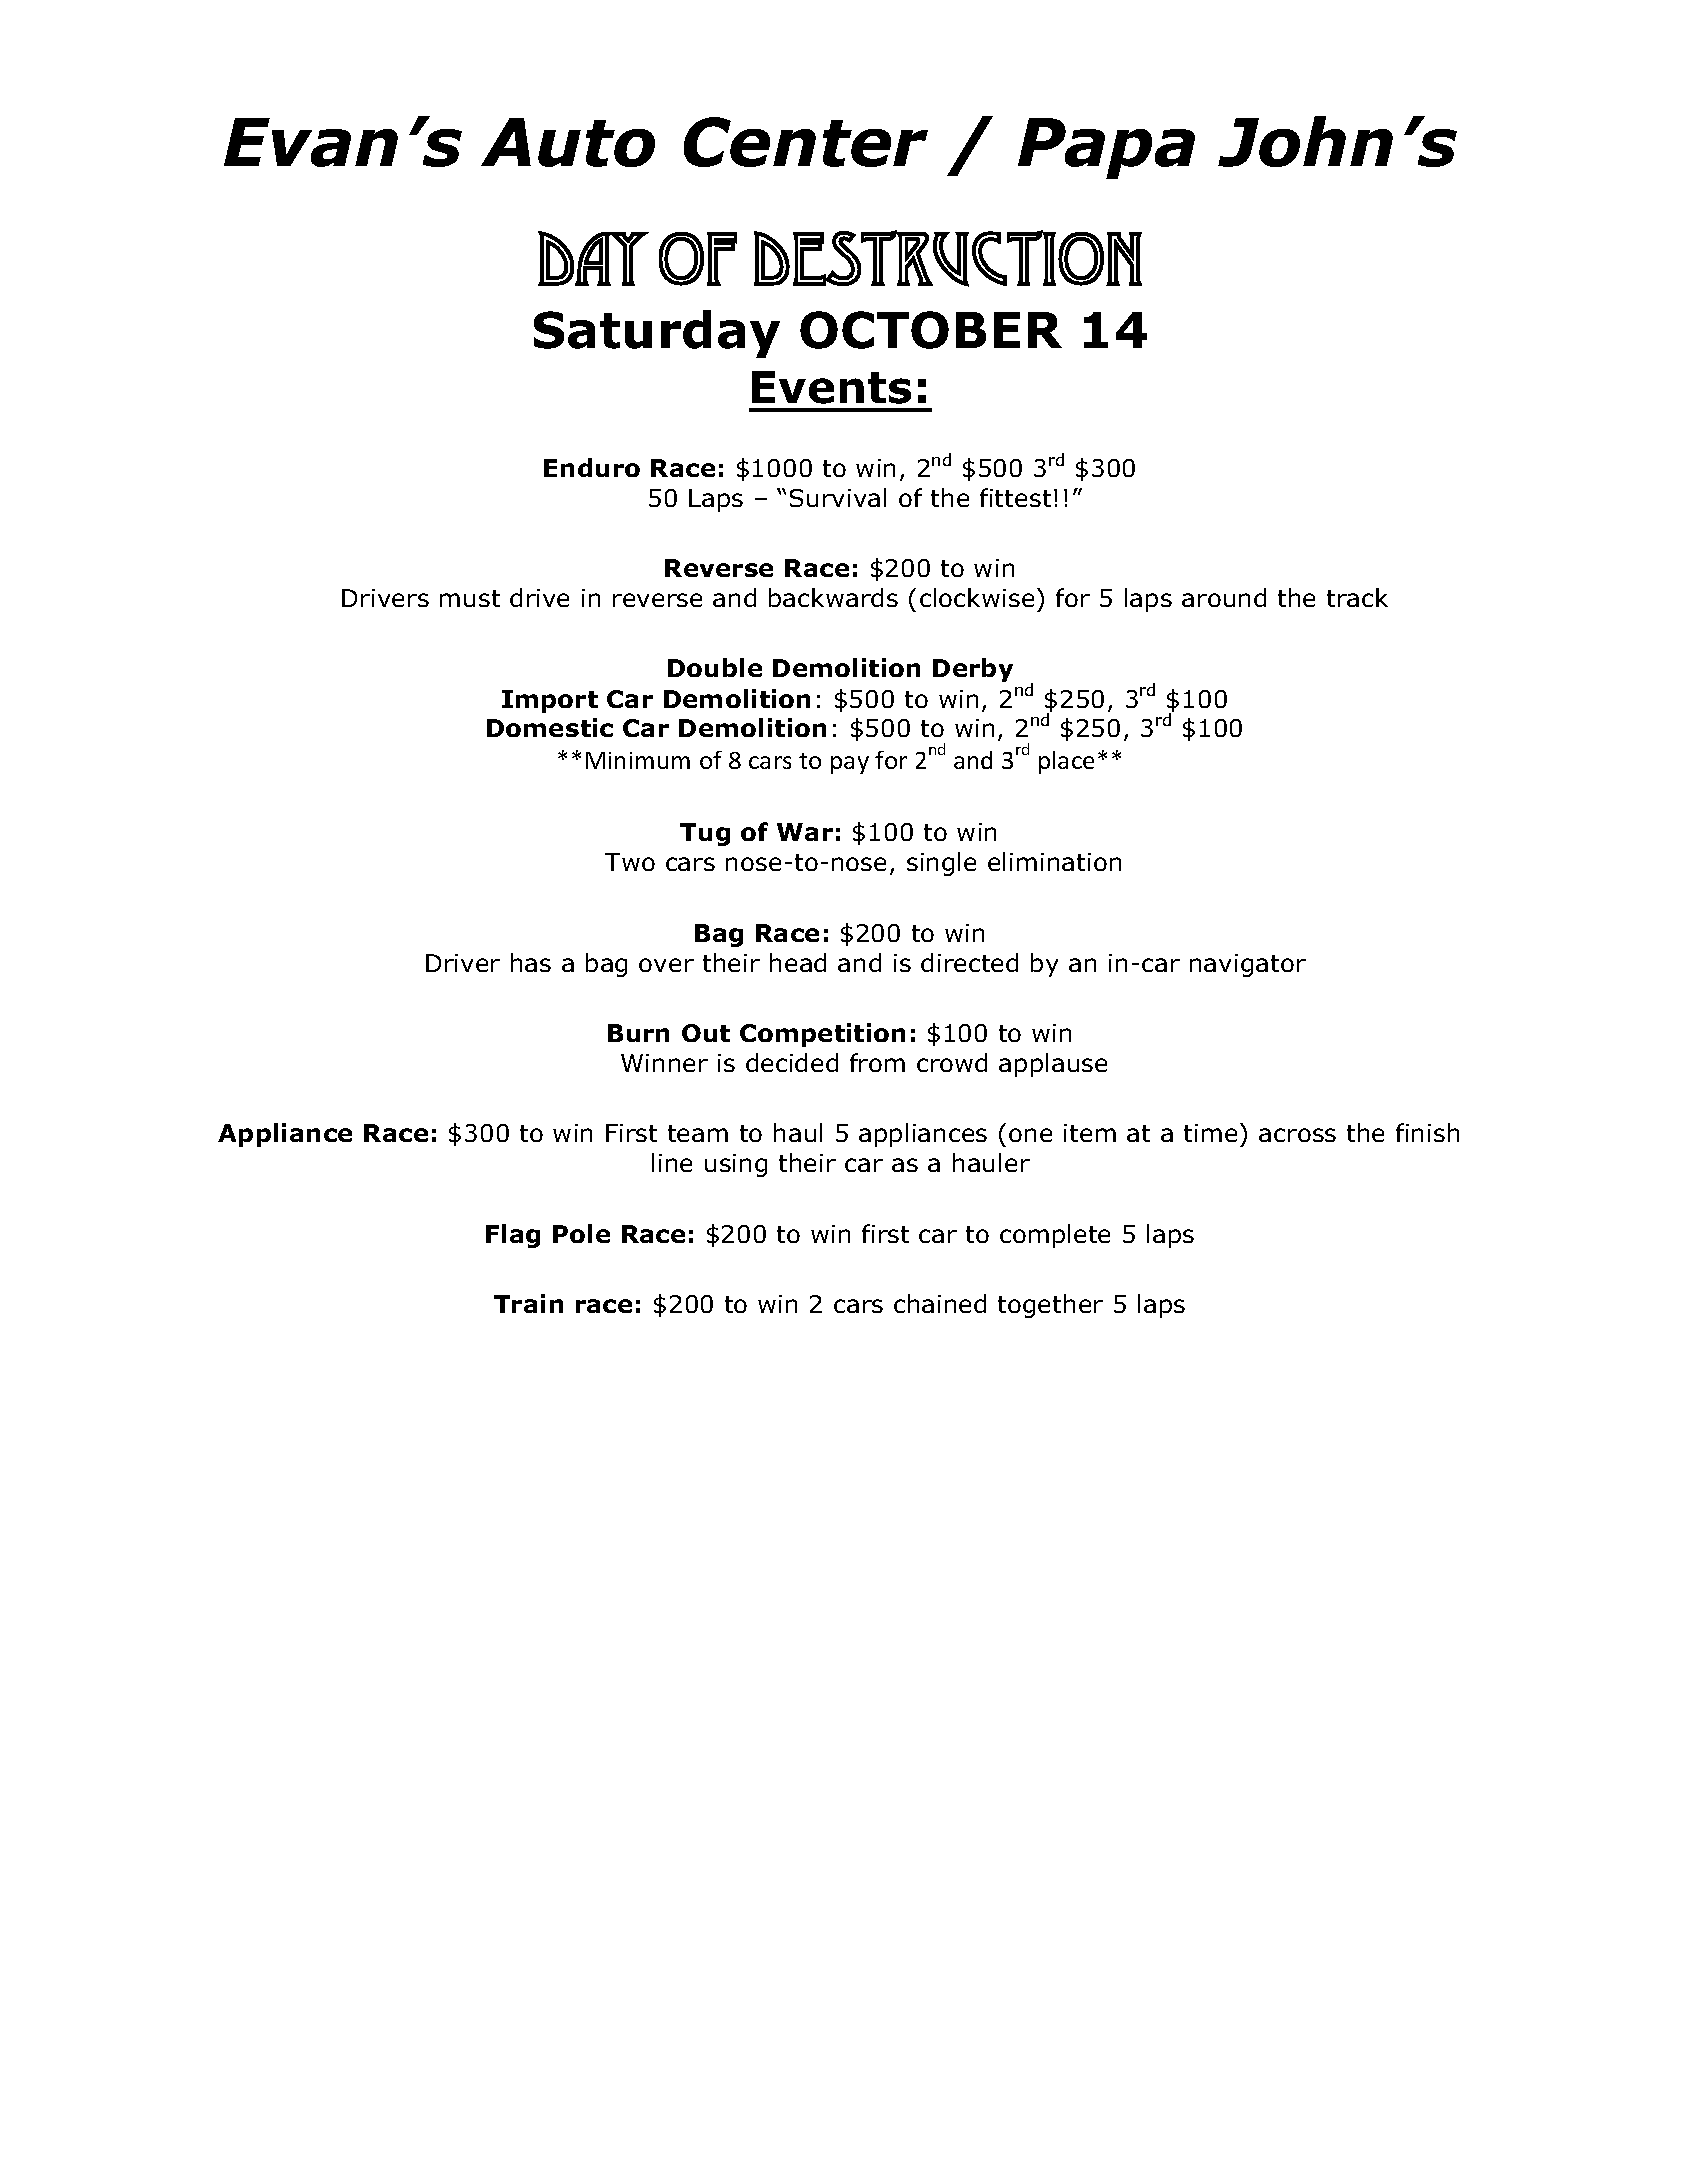  Describe the element at coordinates (1106, 148) in the screenshot. I see `Papa` at that location.
